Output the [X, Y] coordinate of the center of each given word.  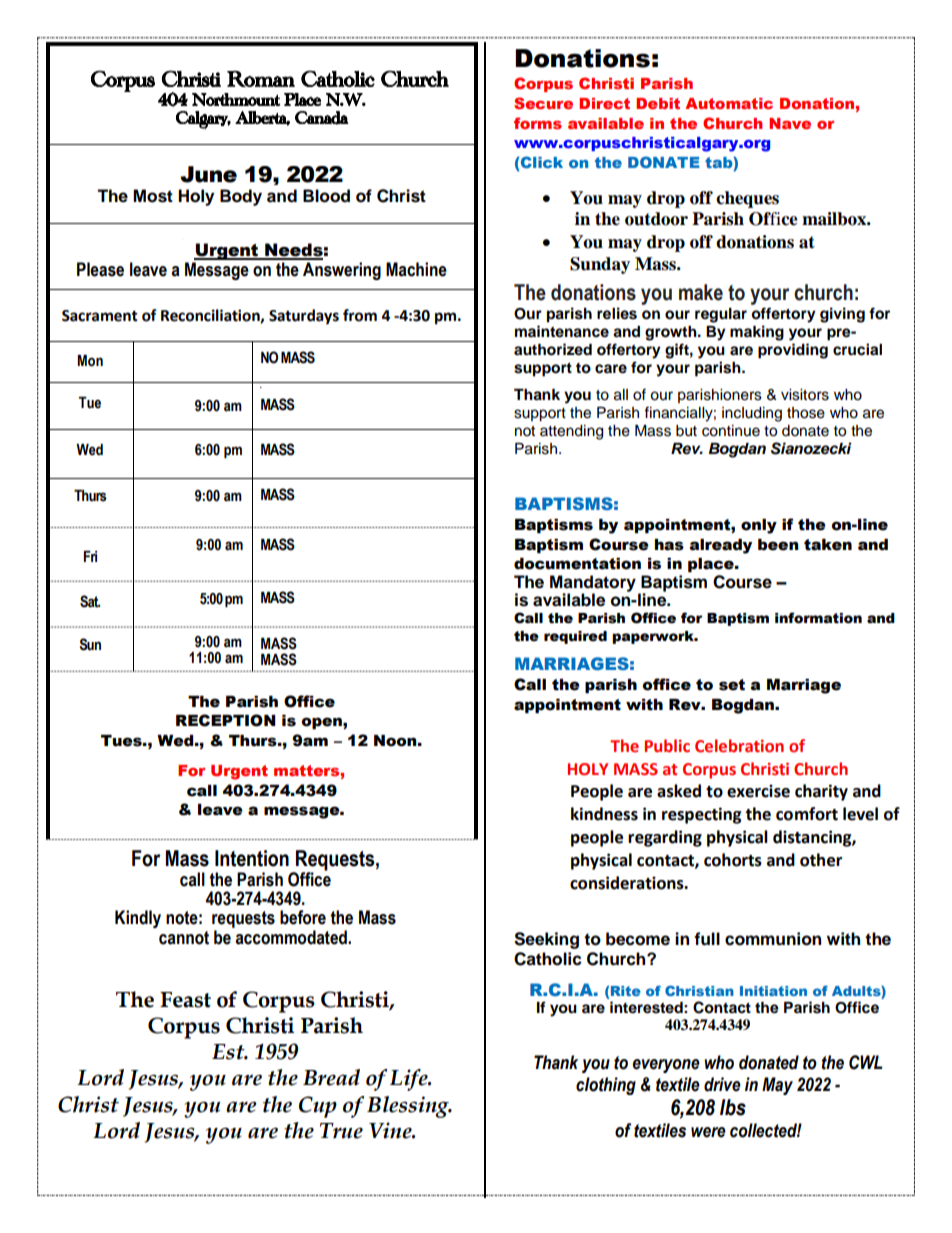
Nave [790, 123]
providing [793, 351]
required [575, 637]
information [818, 618]
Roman [261, 79]
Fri [90, 556]
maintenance [562, 331]
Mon [90, 361]
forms [538, 123]
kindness [604, 814]
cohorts [733, 860]
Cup [318, 1107]
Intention [252, 858]
